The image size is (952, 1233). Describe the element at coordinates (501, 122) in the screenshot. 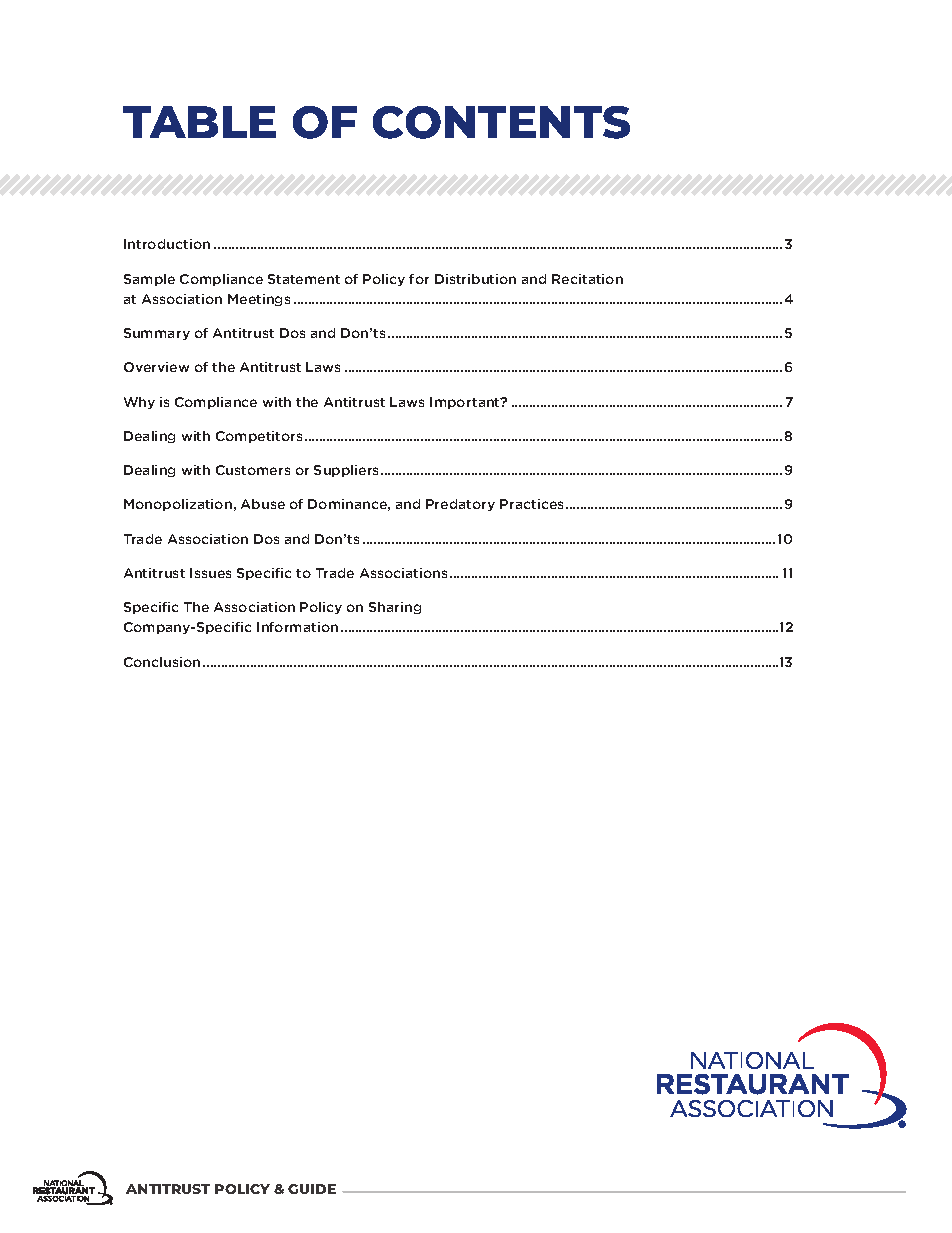

I see `CONTENTS` at that location.
